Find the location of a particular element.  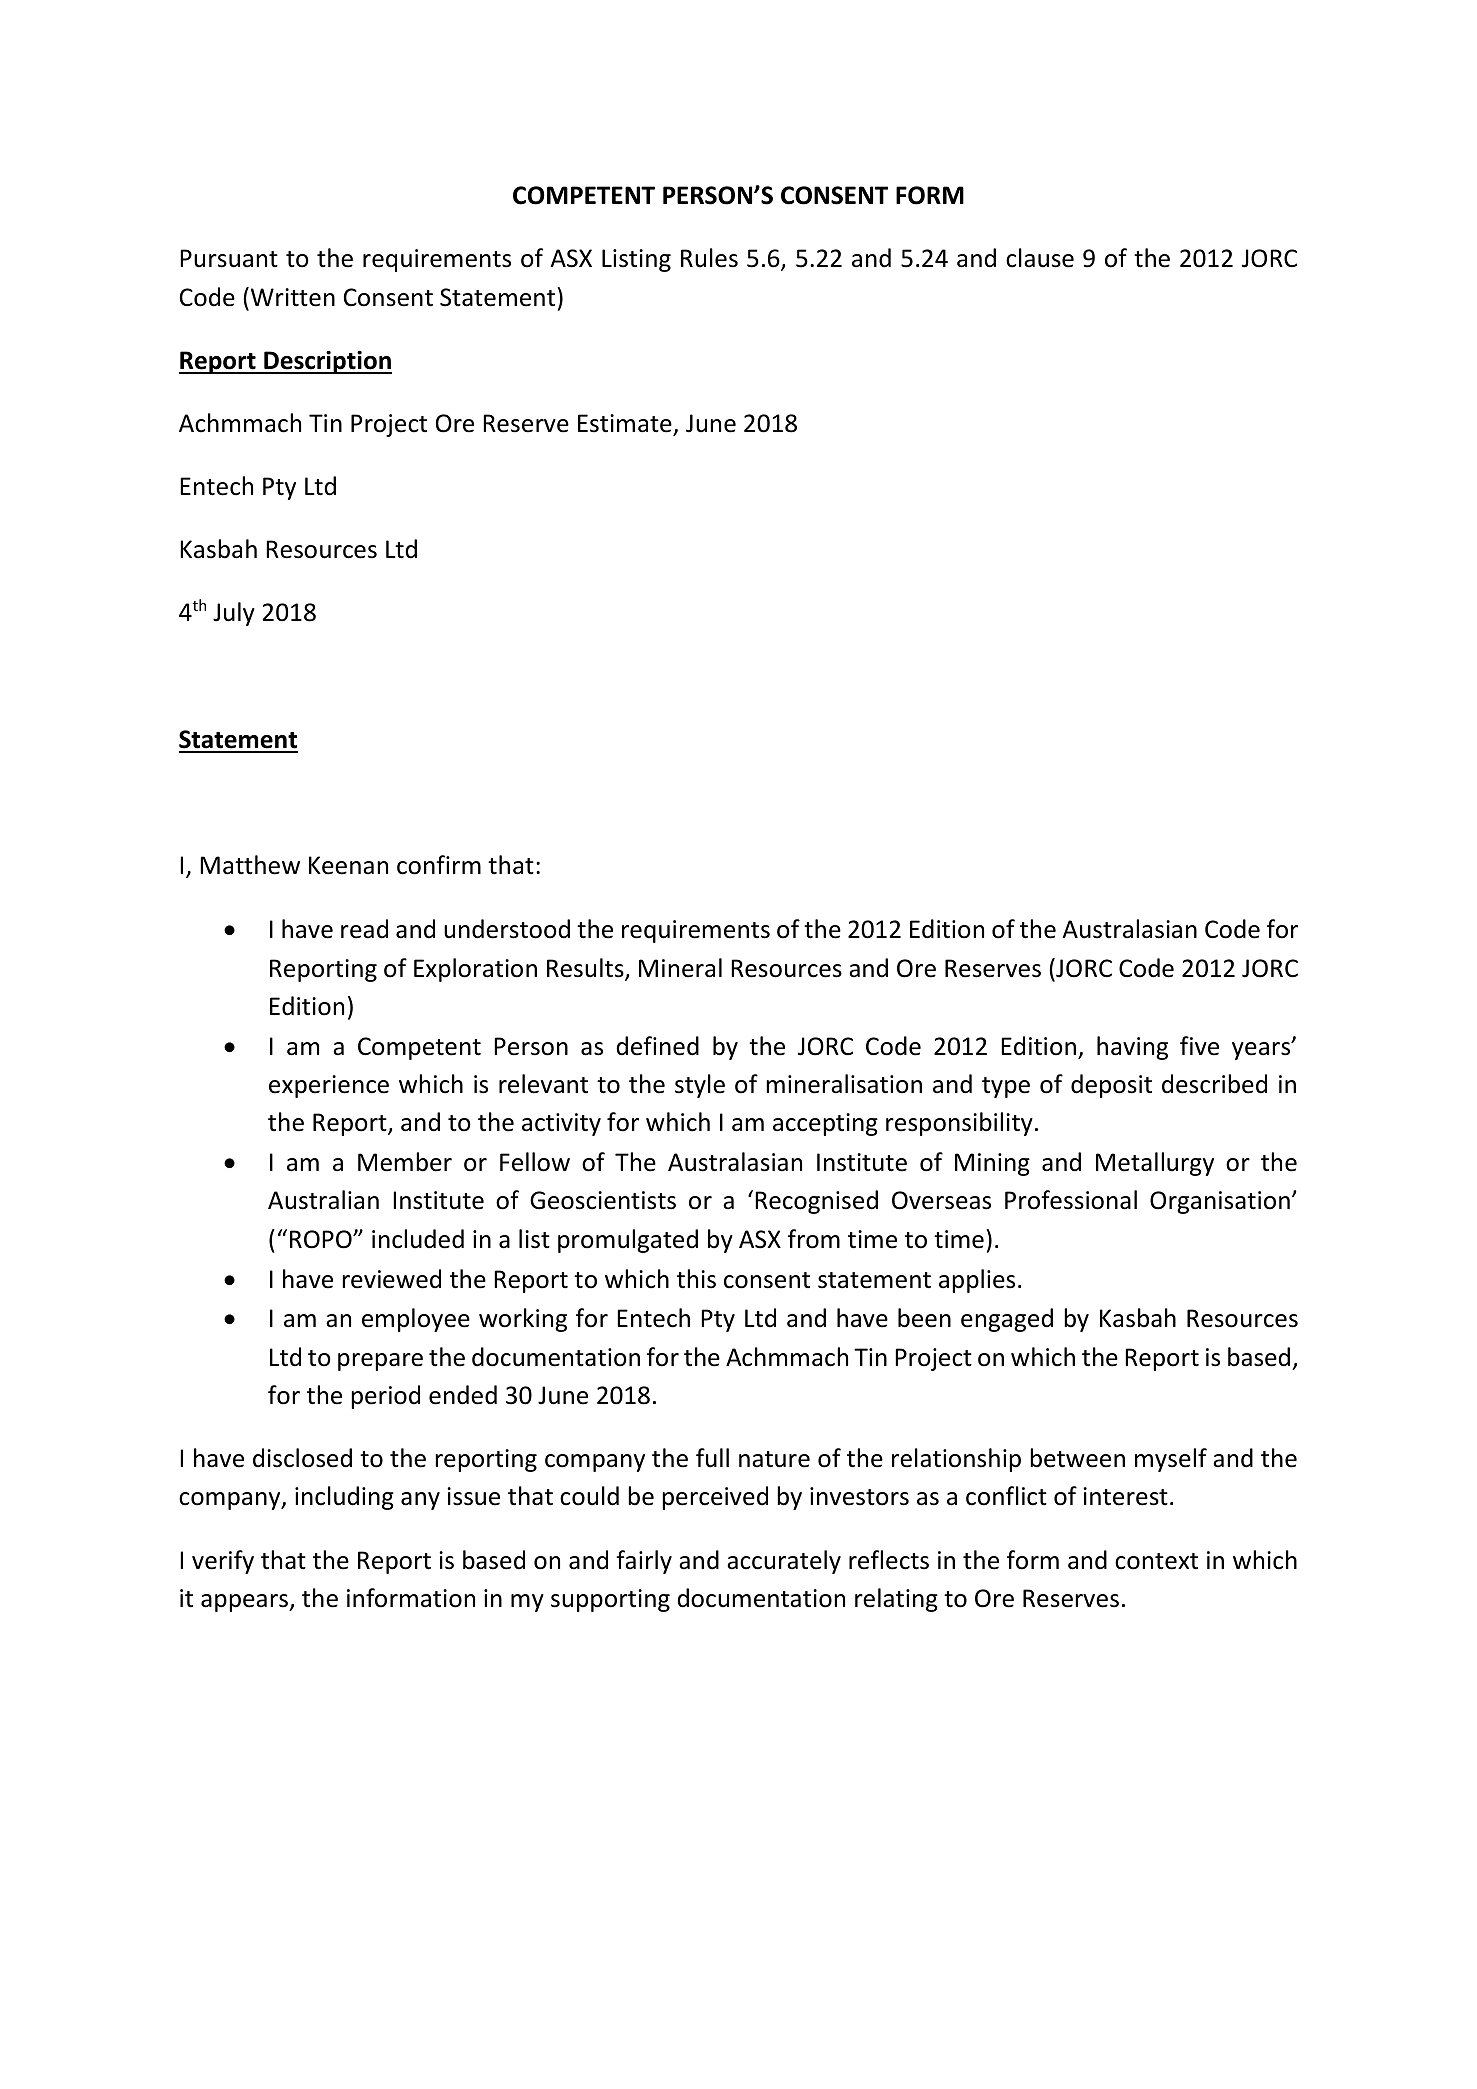

clause is located at coordinates (1040, 258).
